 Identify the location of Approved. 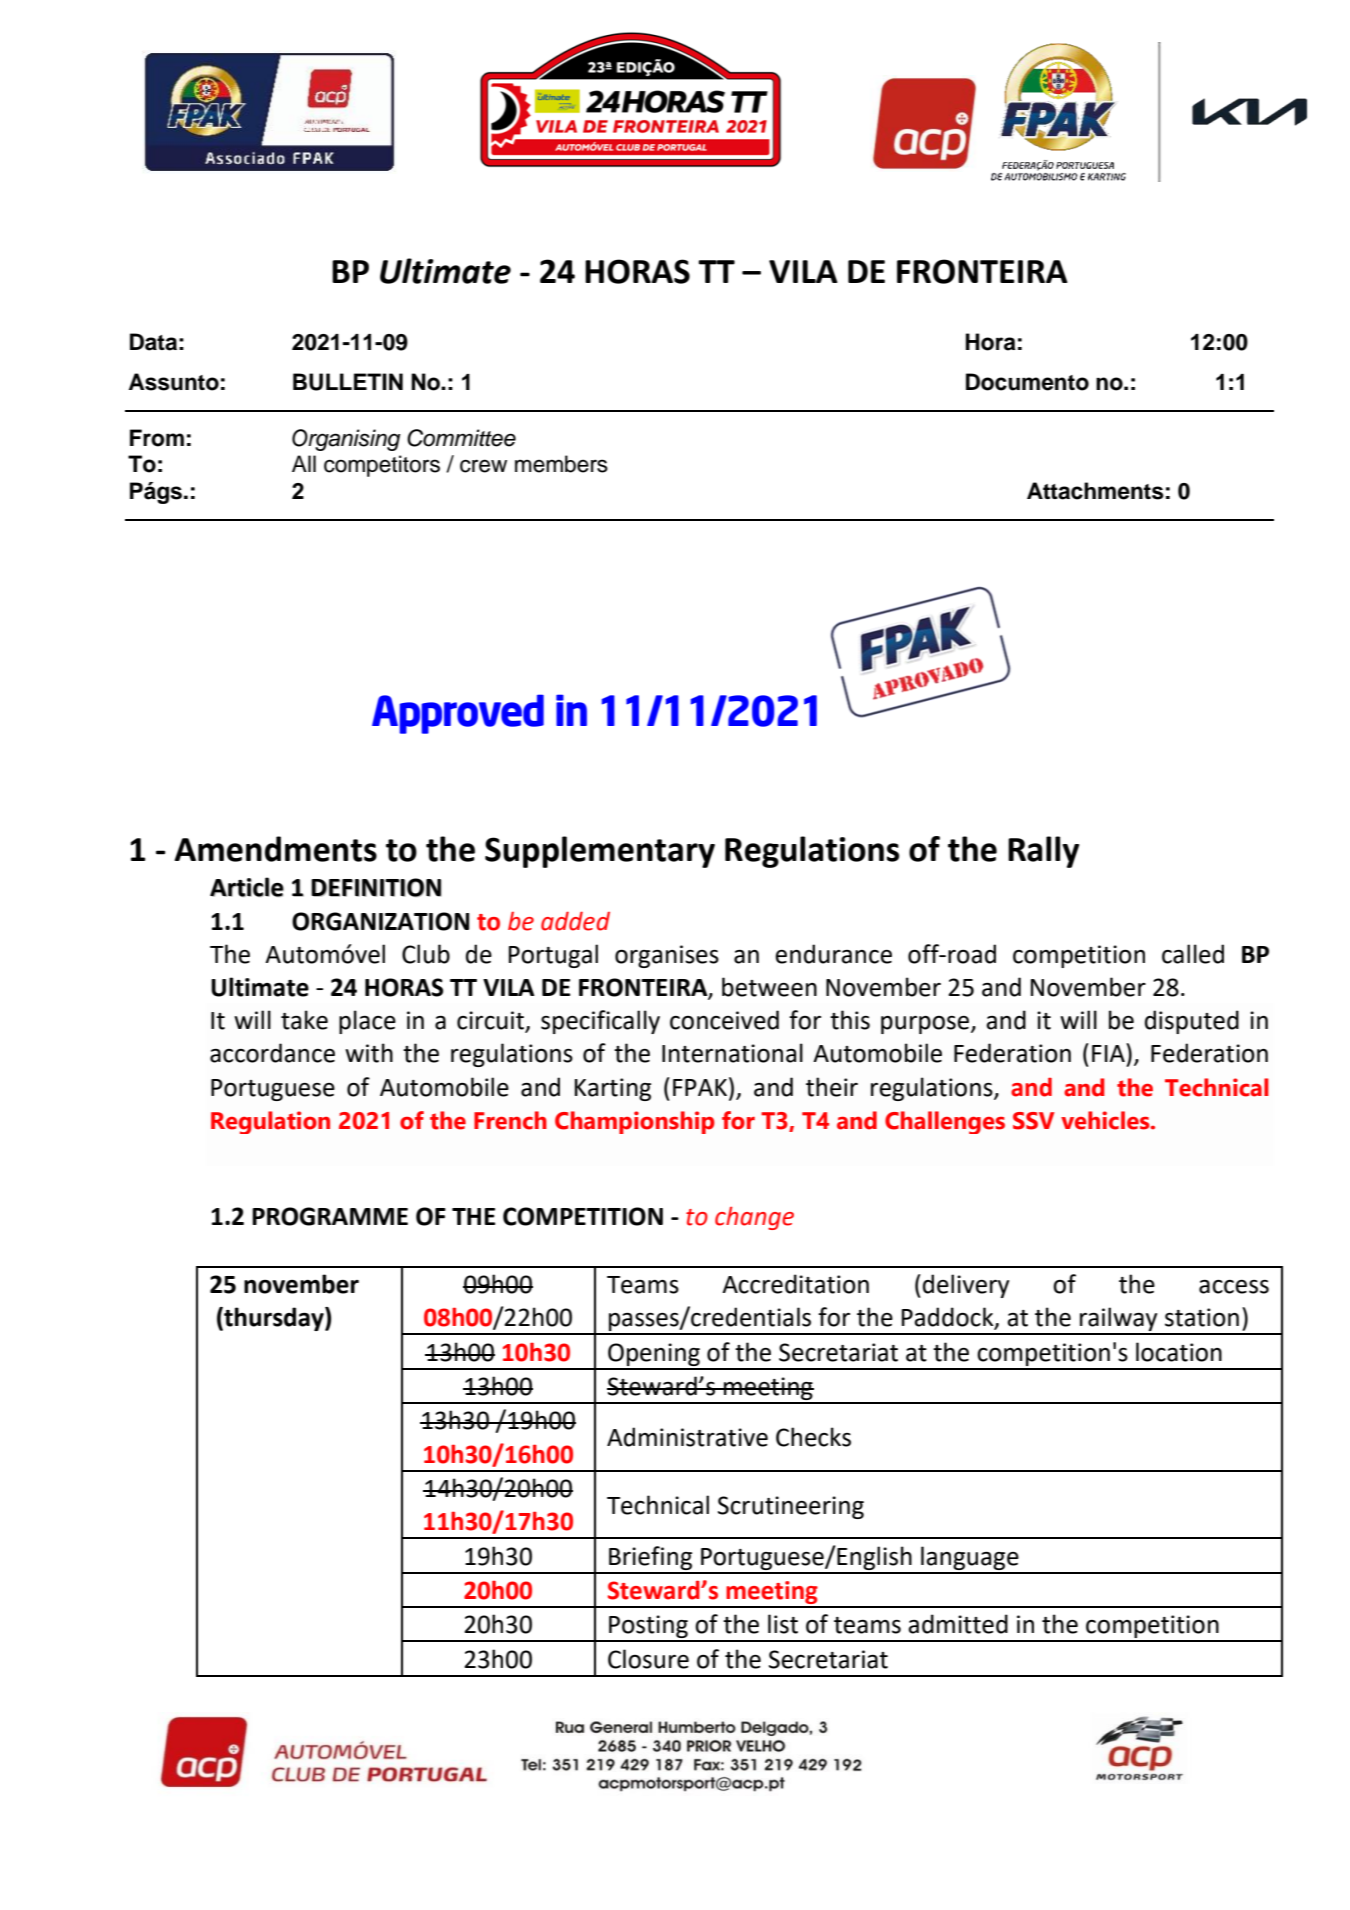
(458, 714).
